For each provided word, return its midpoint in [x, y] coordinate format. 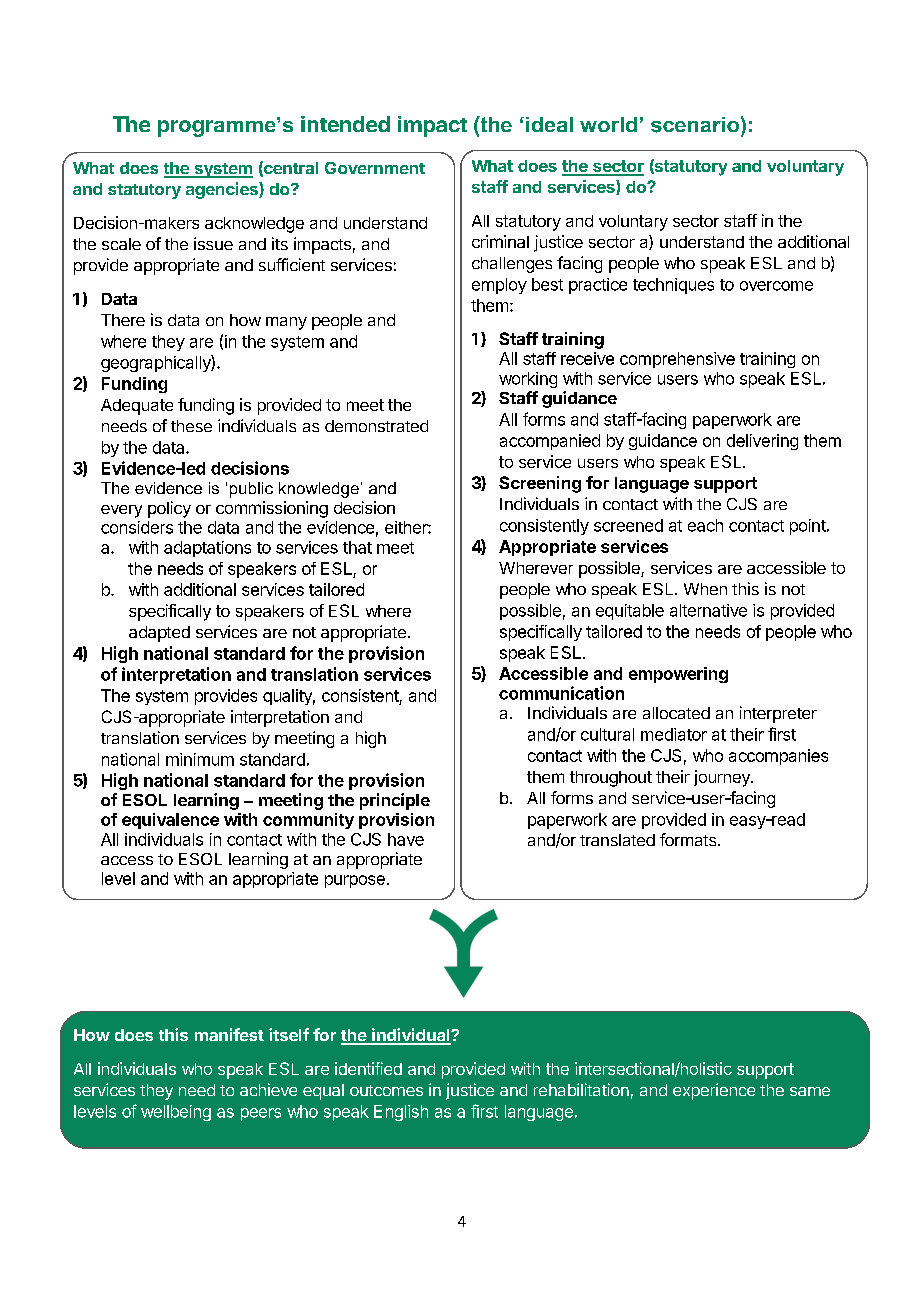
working [528, 380]
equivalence [170, 821]
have [406, 839]
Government [375, 168]
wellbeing [176, 1113]
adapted [159, 634]
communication [561, 693]
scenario [696, 124]
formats [689, 839]
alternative [708, 610]
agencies [223, 190]
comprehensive [677, 360]
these [191, 426]
